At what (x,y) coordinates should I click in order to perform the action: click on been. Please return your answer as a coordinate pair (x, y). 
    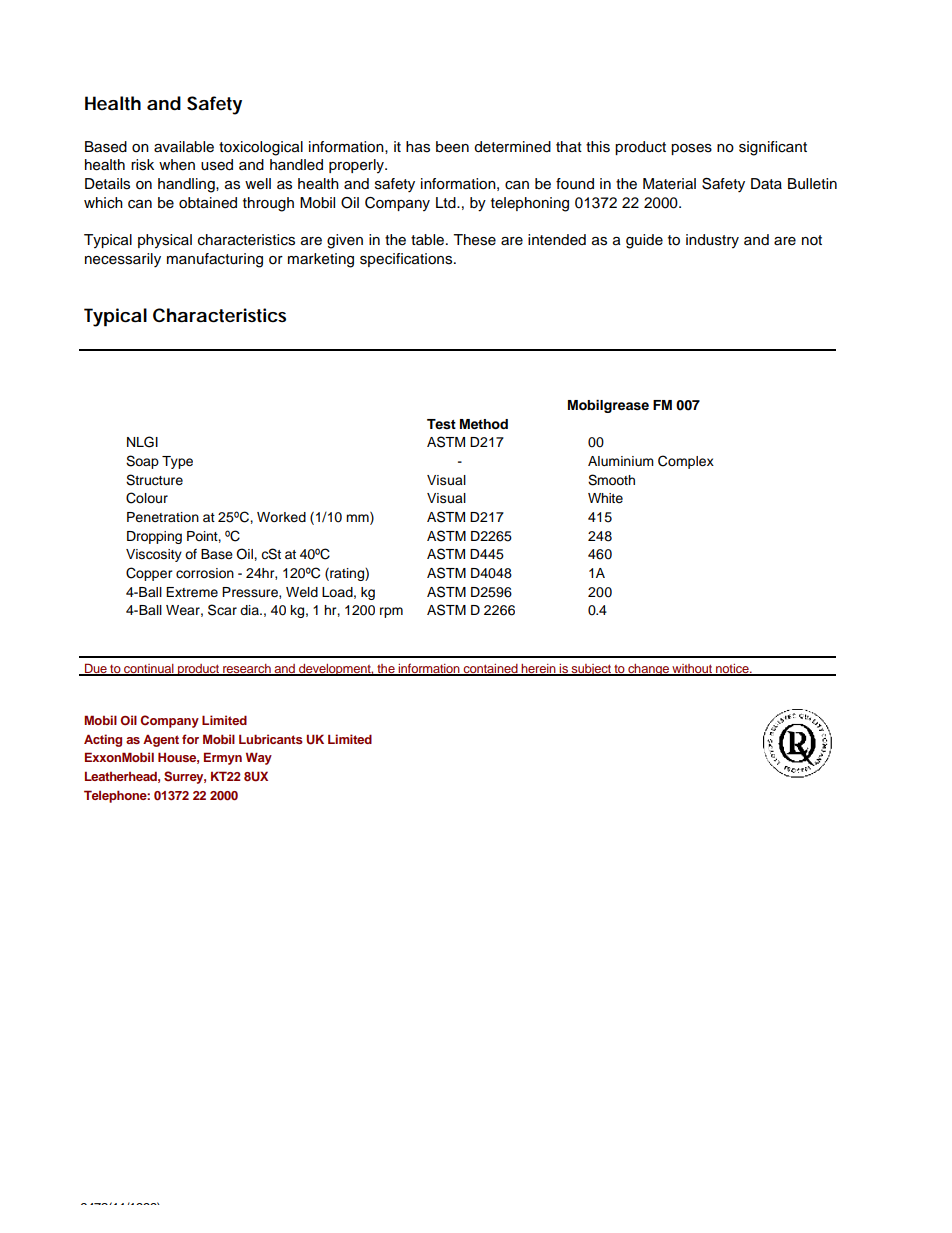
    Looking at the image, I should click on (452, 147).
